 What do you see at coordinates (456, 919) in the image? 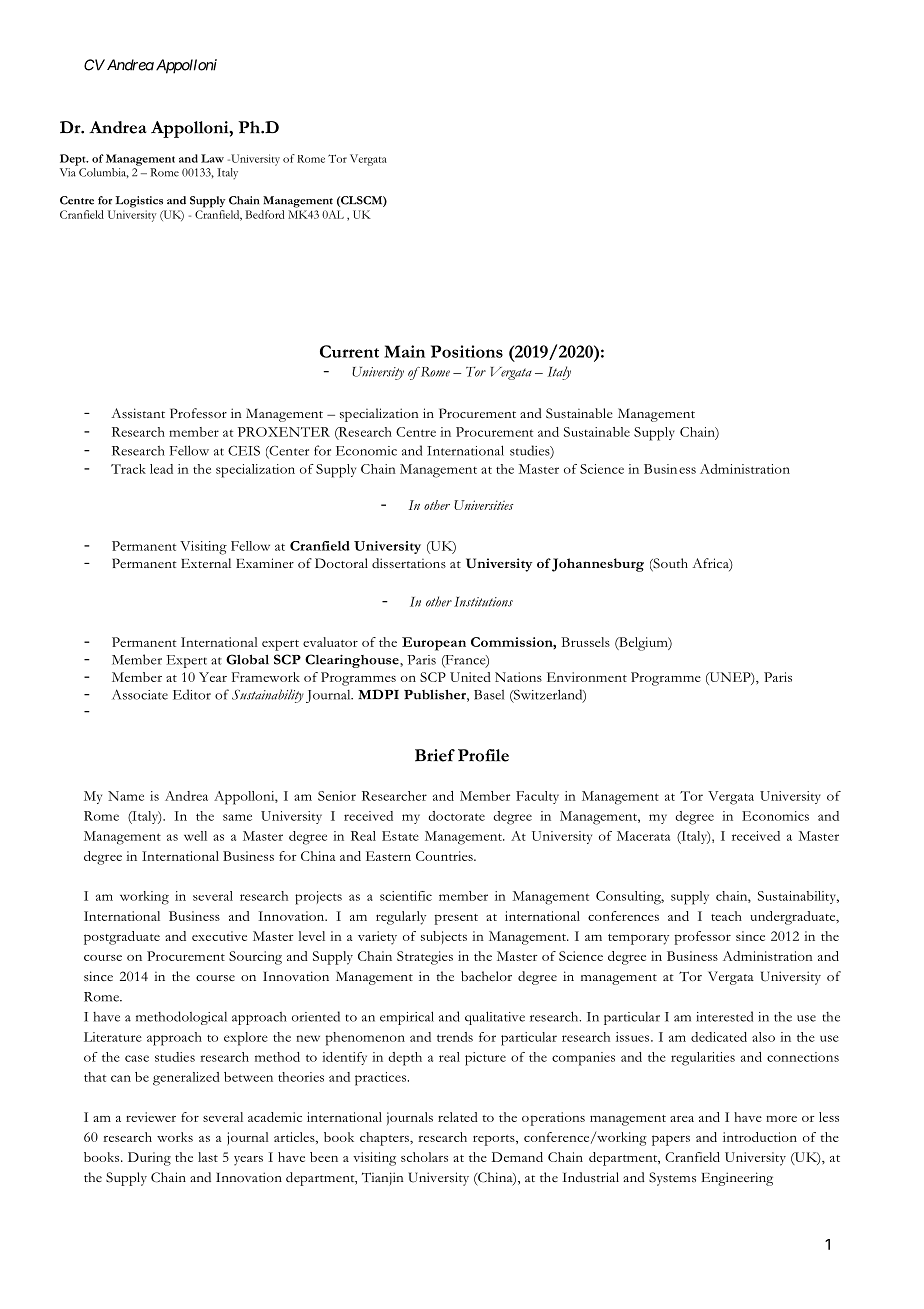
I see `present` at bounding box center [456, 919].
